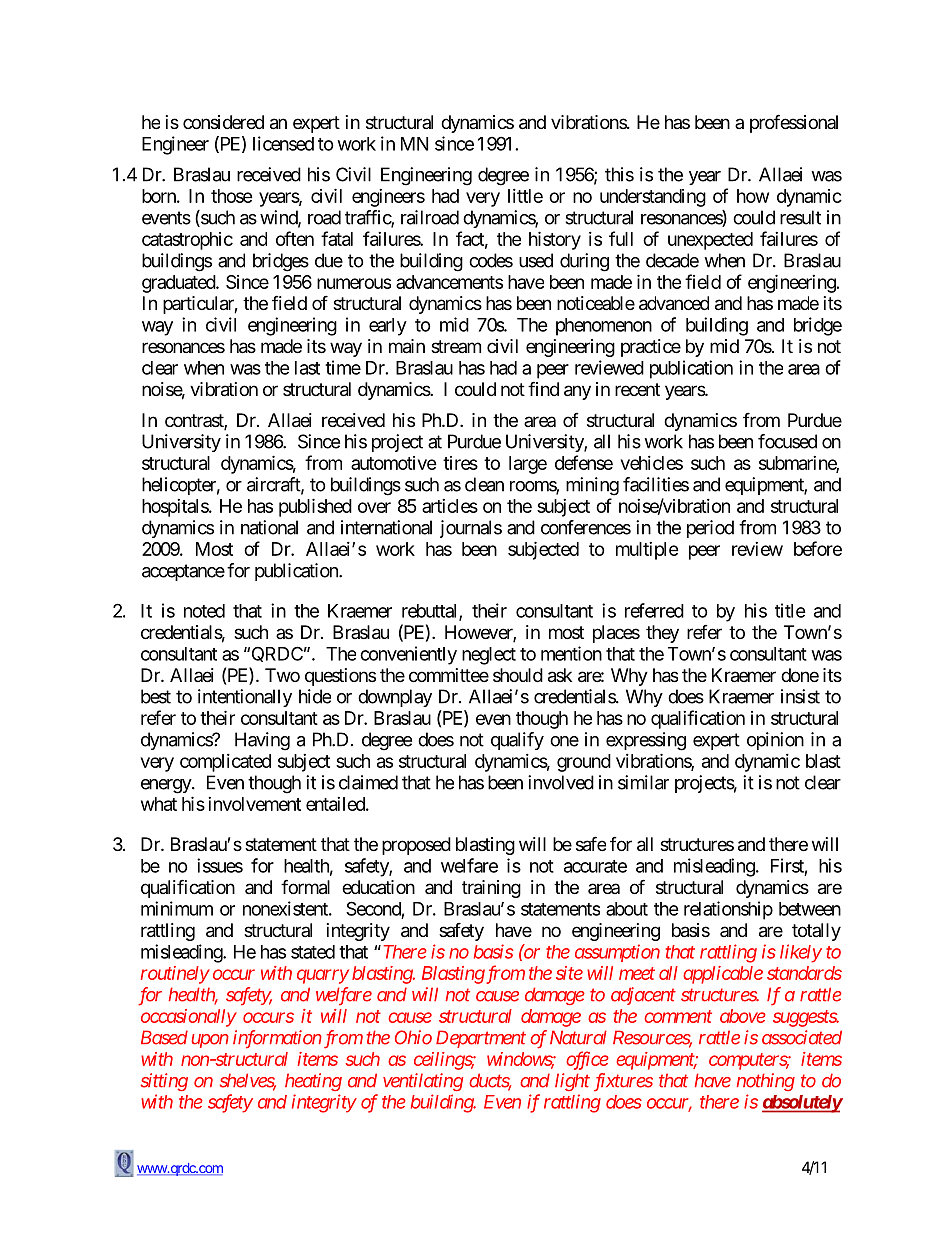  I want to click on professional, so click(794, 123).
